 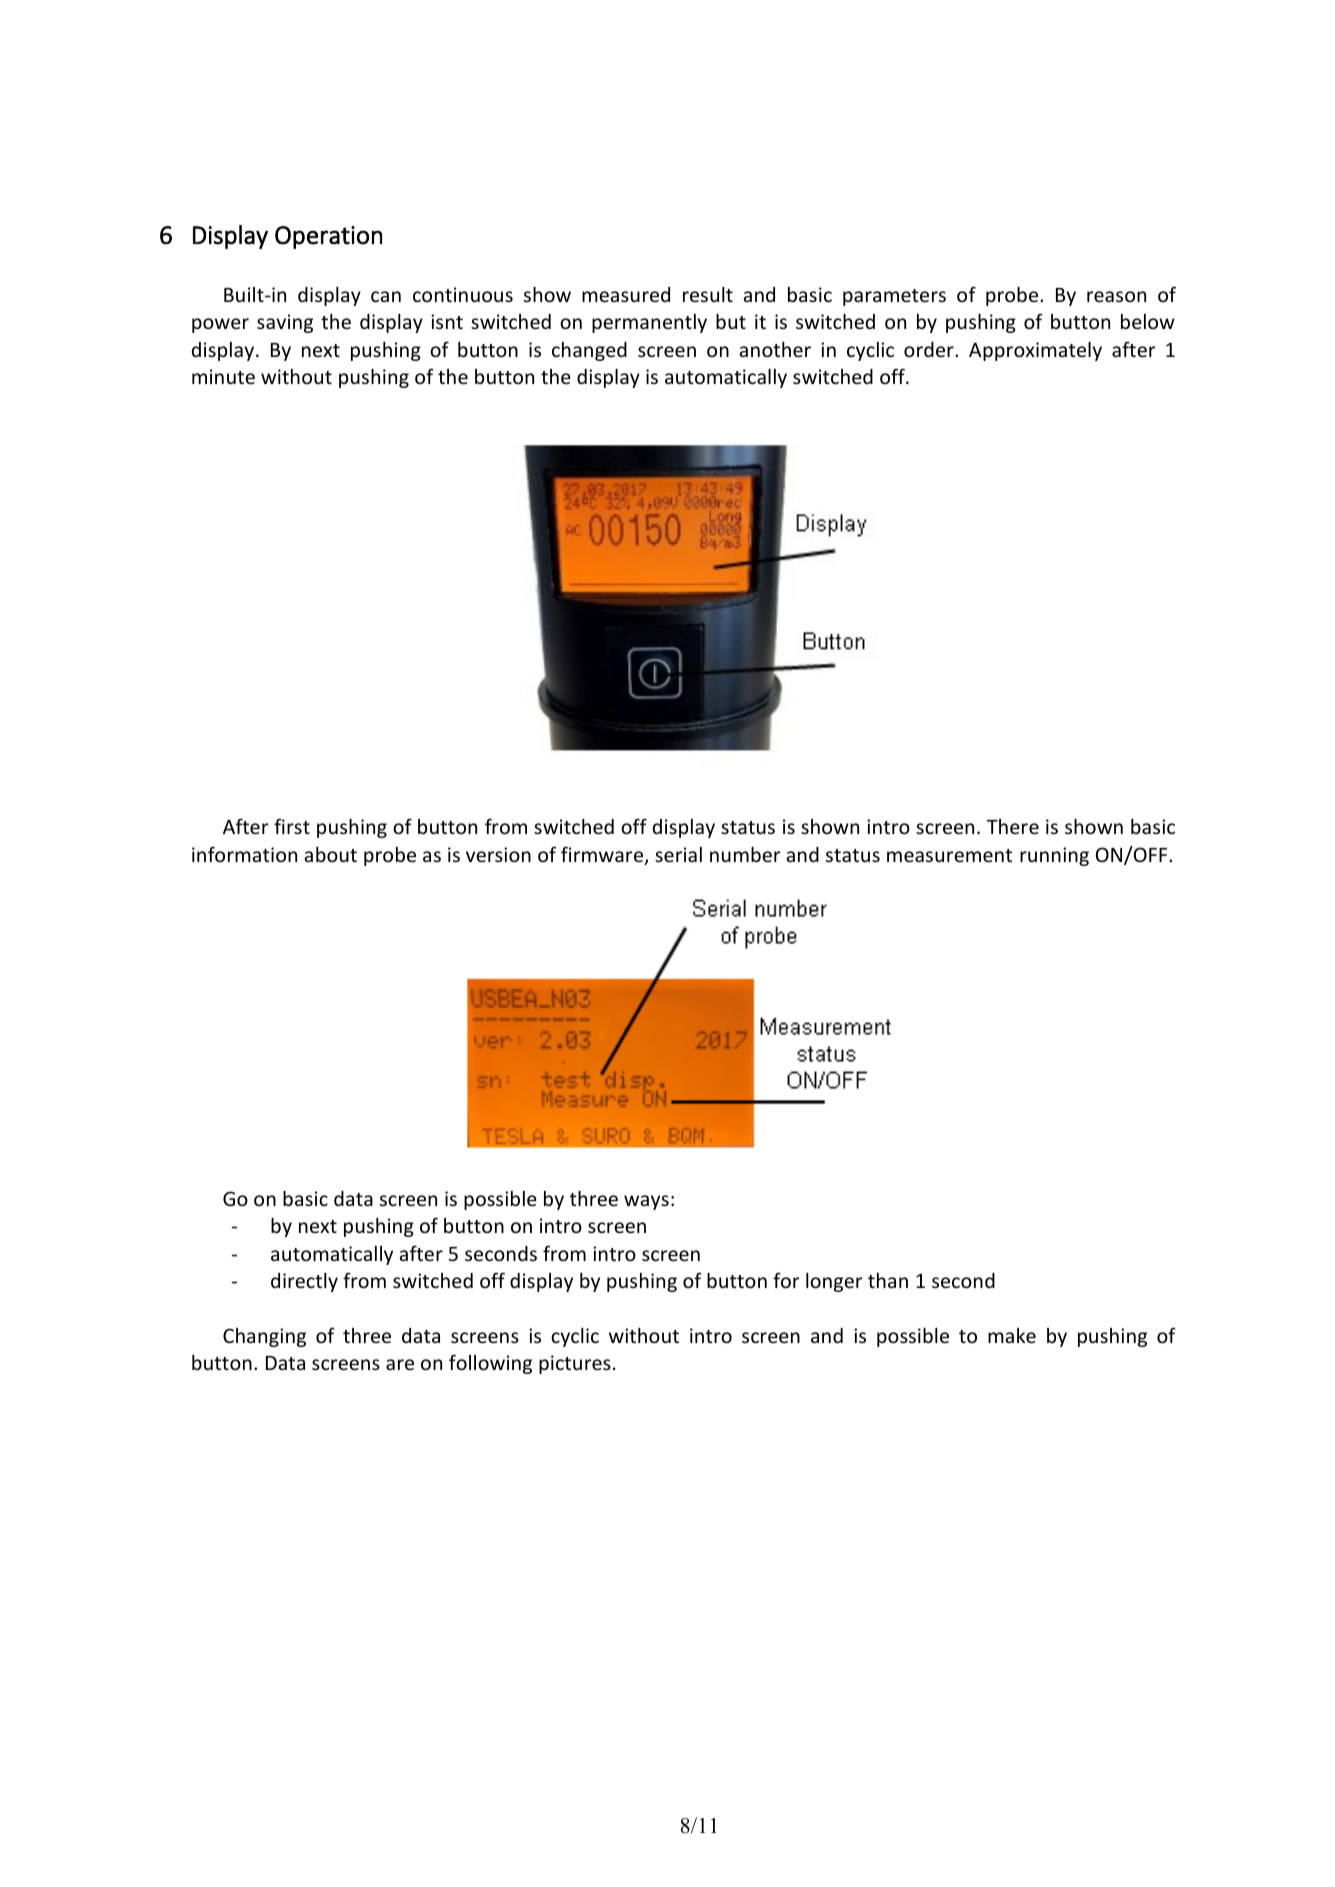 What do you see at coordinates (328, 237) in the screenshot?
I see `Operation` at bounding box center [328, 237].
